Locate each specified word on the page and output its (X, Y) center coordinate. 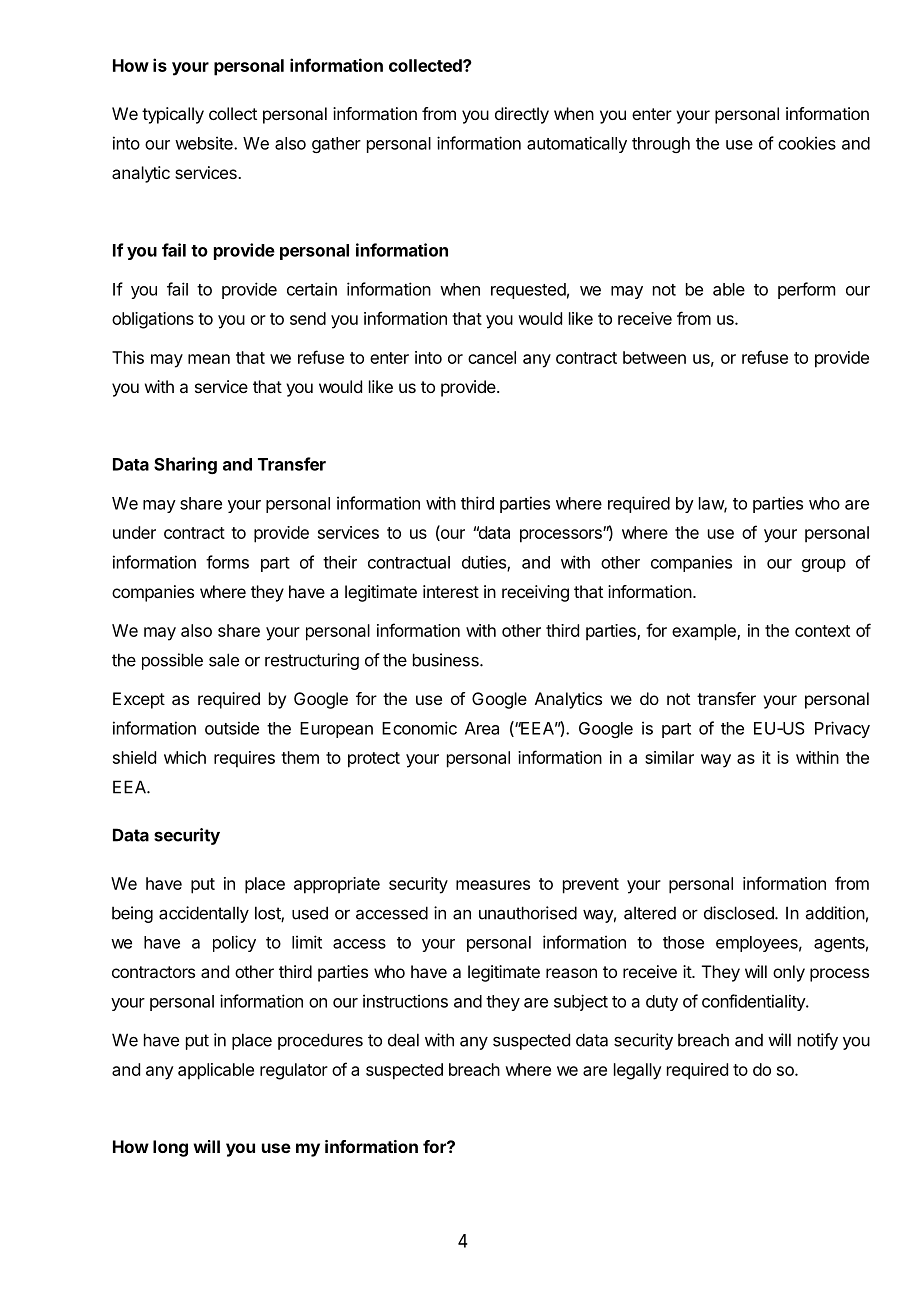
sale (224, 660)
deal (403, 1040)
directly (522, 115)
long (170, 1148)
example (705, 632)
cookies (807, 143)
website (205, 143)
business (447, 660)
